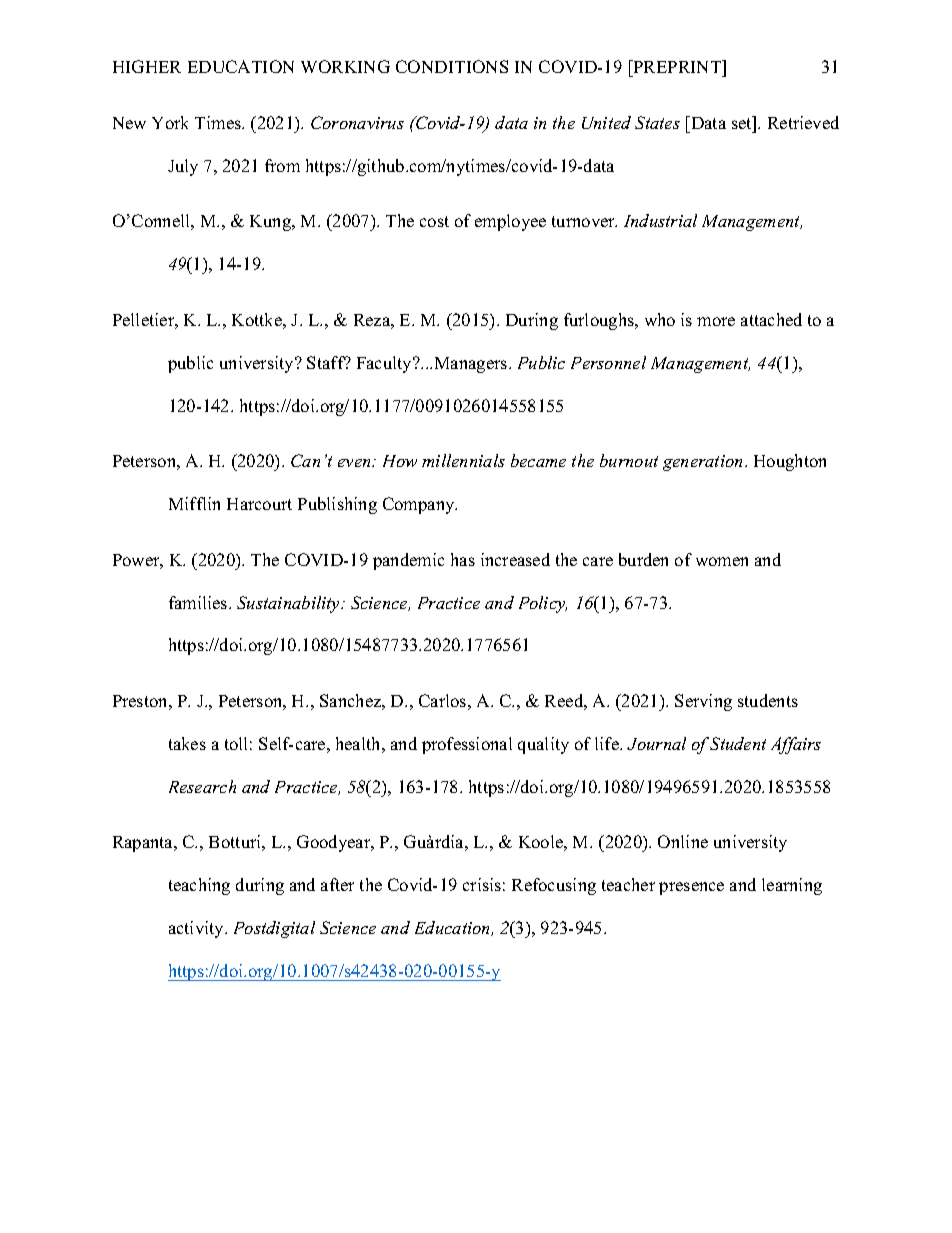 This image has width=952, height=1233. Describe the element at coordinates (743, 122) in the image. I see `set` at that location.
